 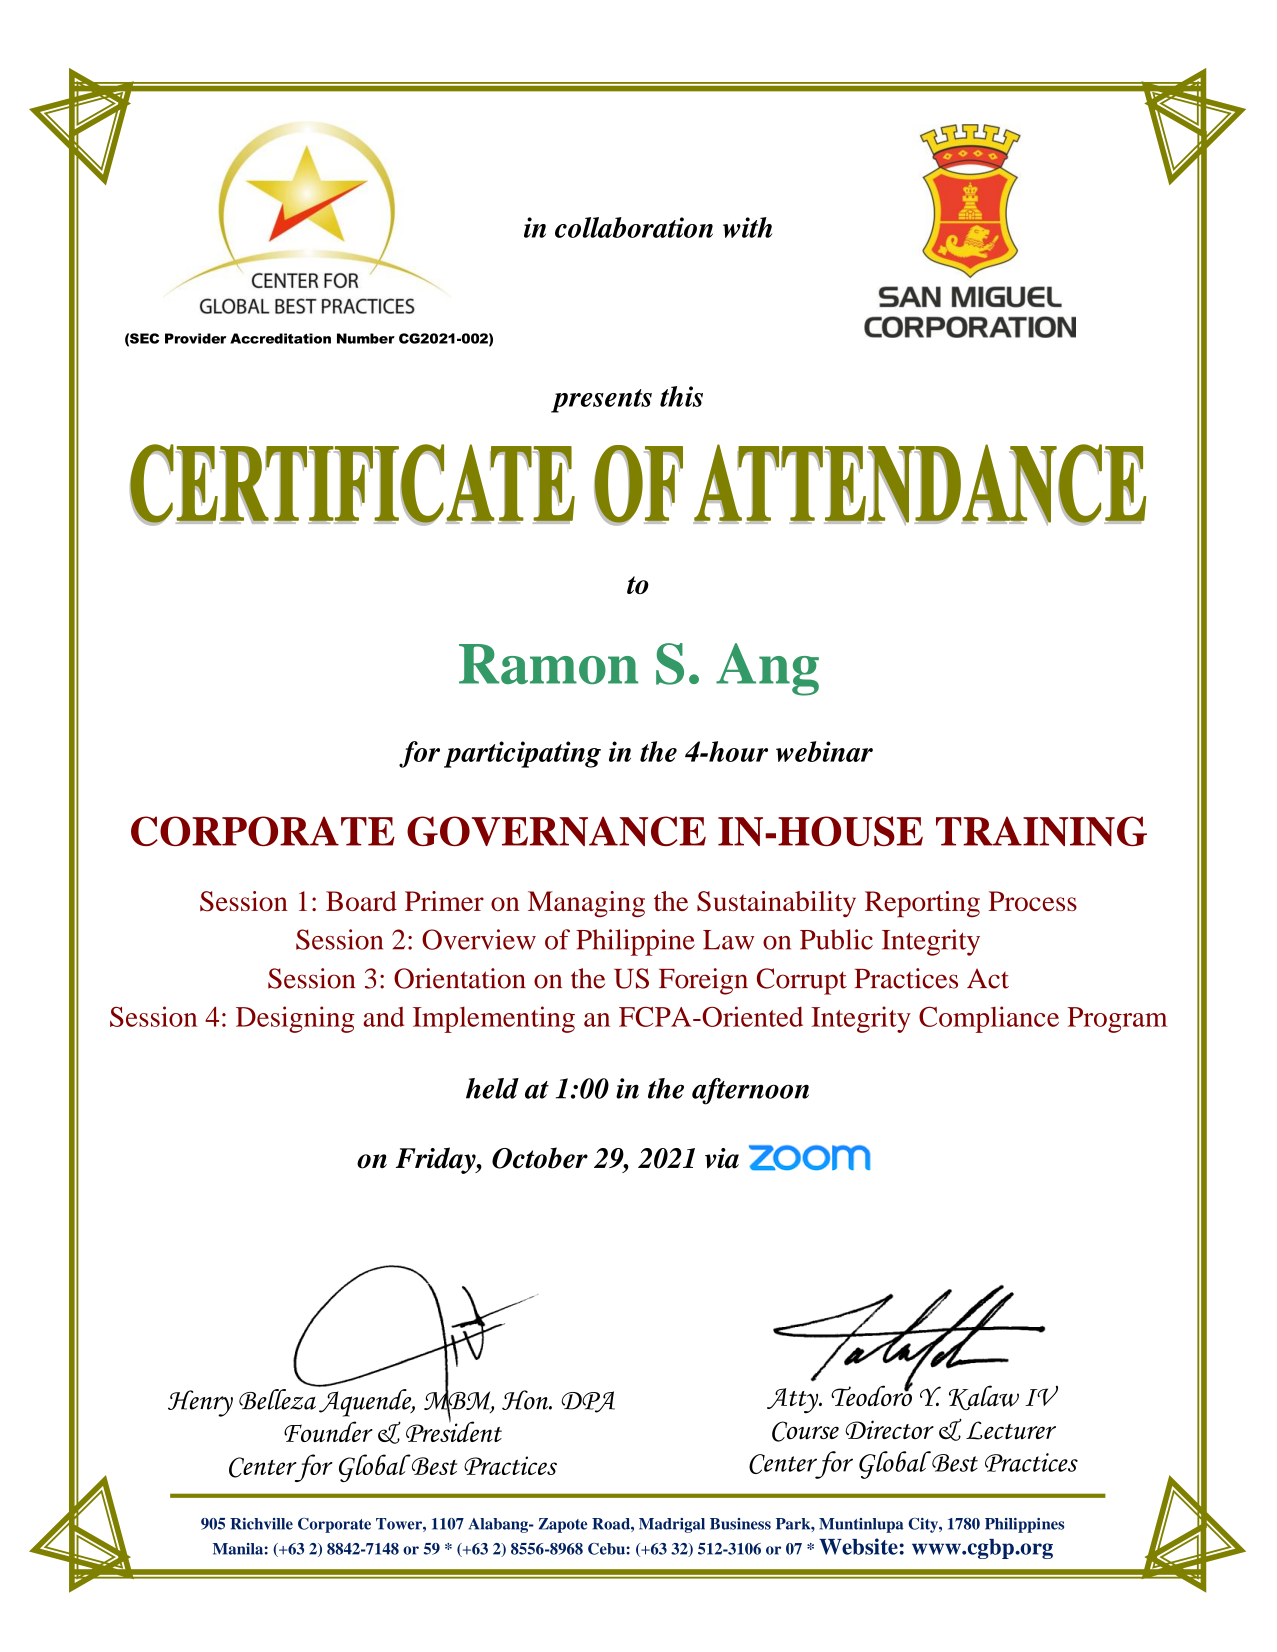 I want to click on Board, so click(x=361, y=901).
